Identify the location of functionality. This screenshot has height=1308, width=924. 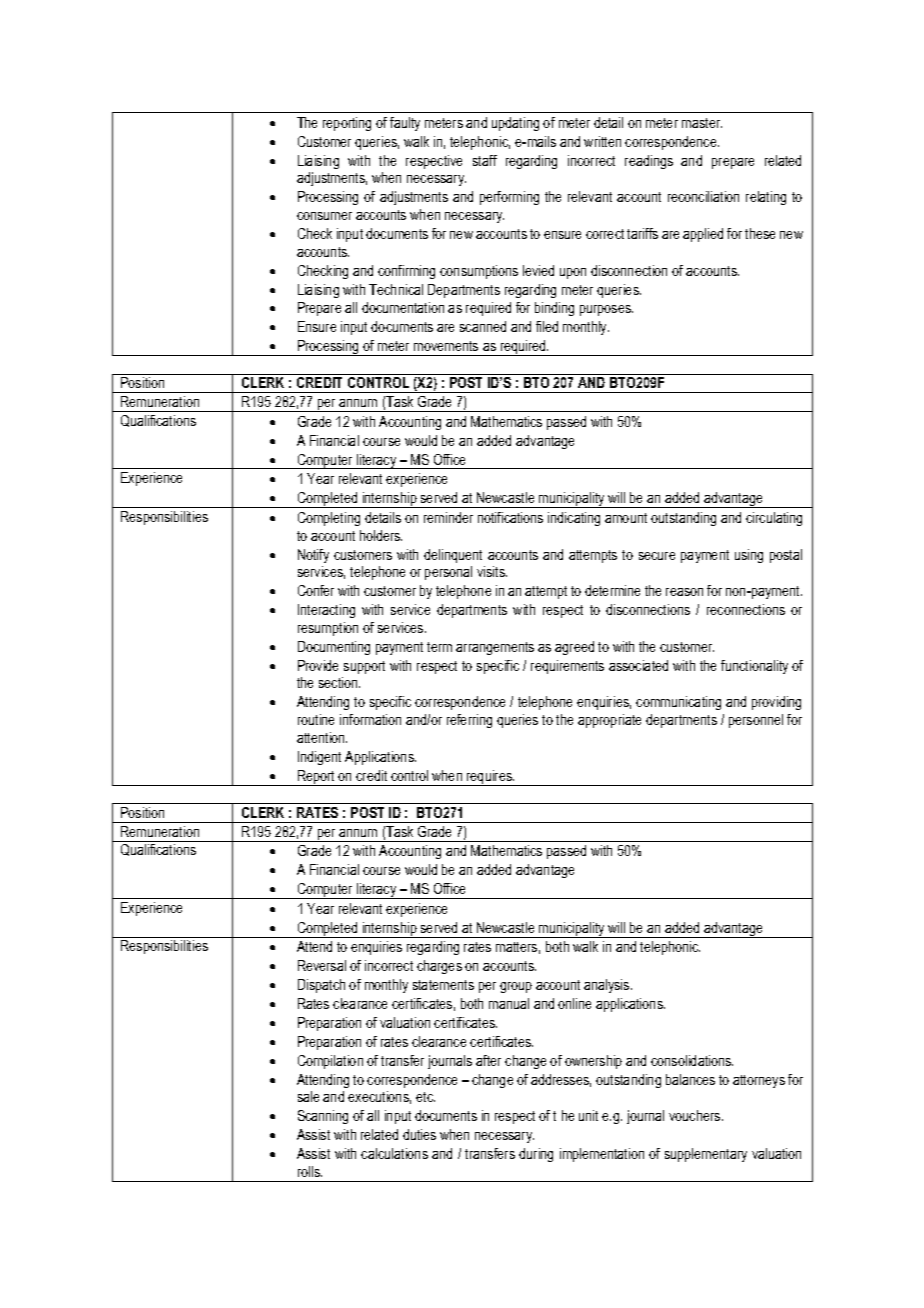
(754, 667).
